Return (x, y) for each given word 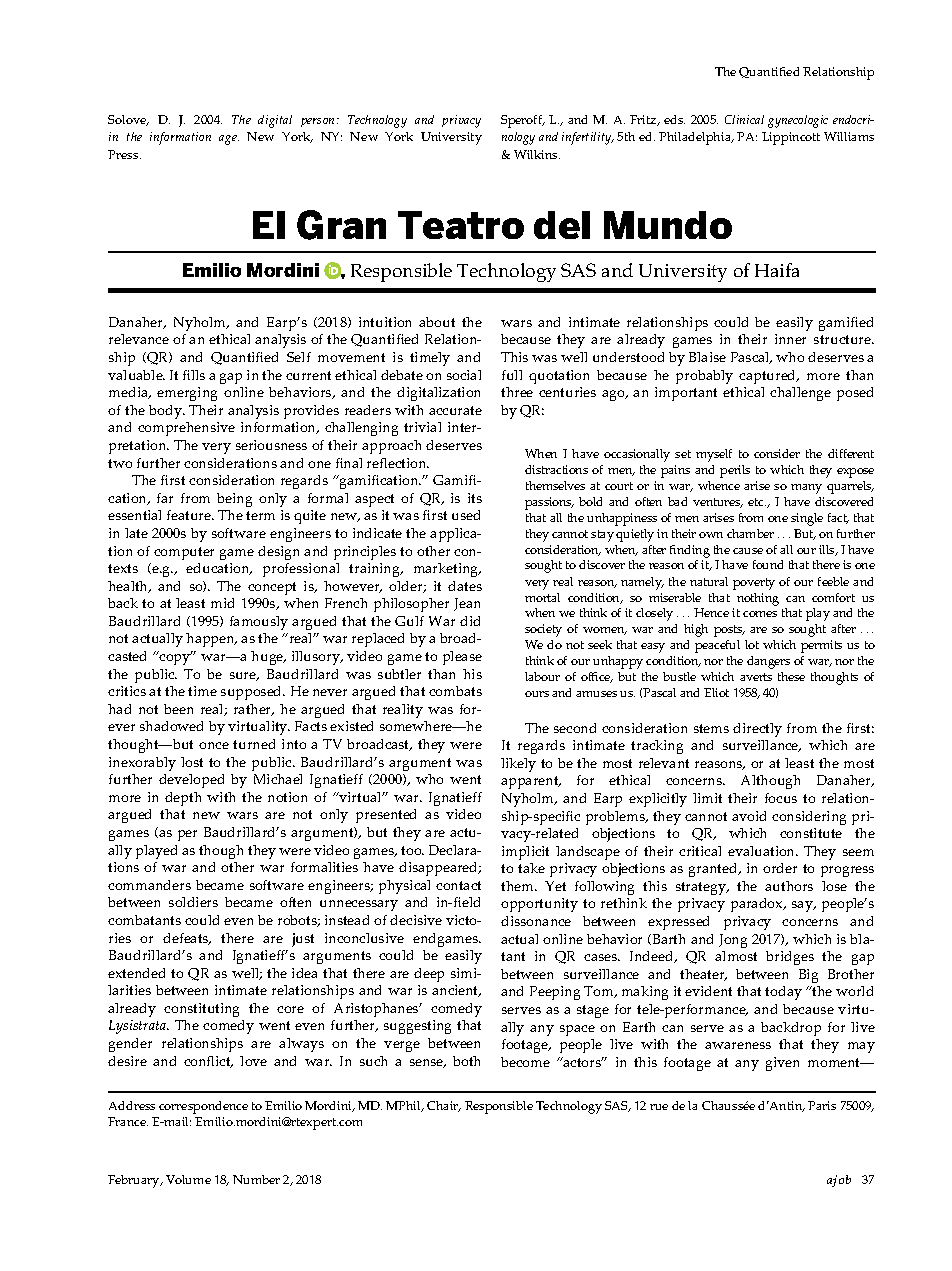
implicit (525, 853)
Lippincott (791, 138)
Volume (188, 1179)
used (466, 515)
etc (757, 502)
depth (183, 799)
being (234, 500)
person (319, 122)
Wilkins (537, 154)
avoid (749, 816)
